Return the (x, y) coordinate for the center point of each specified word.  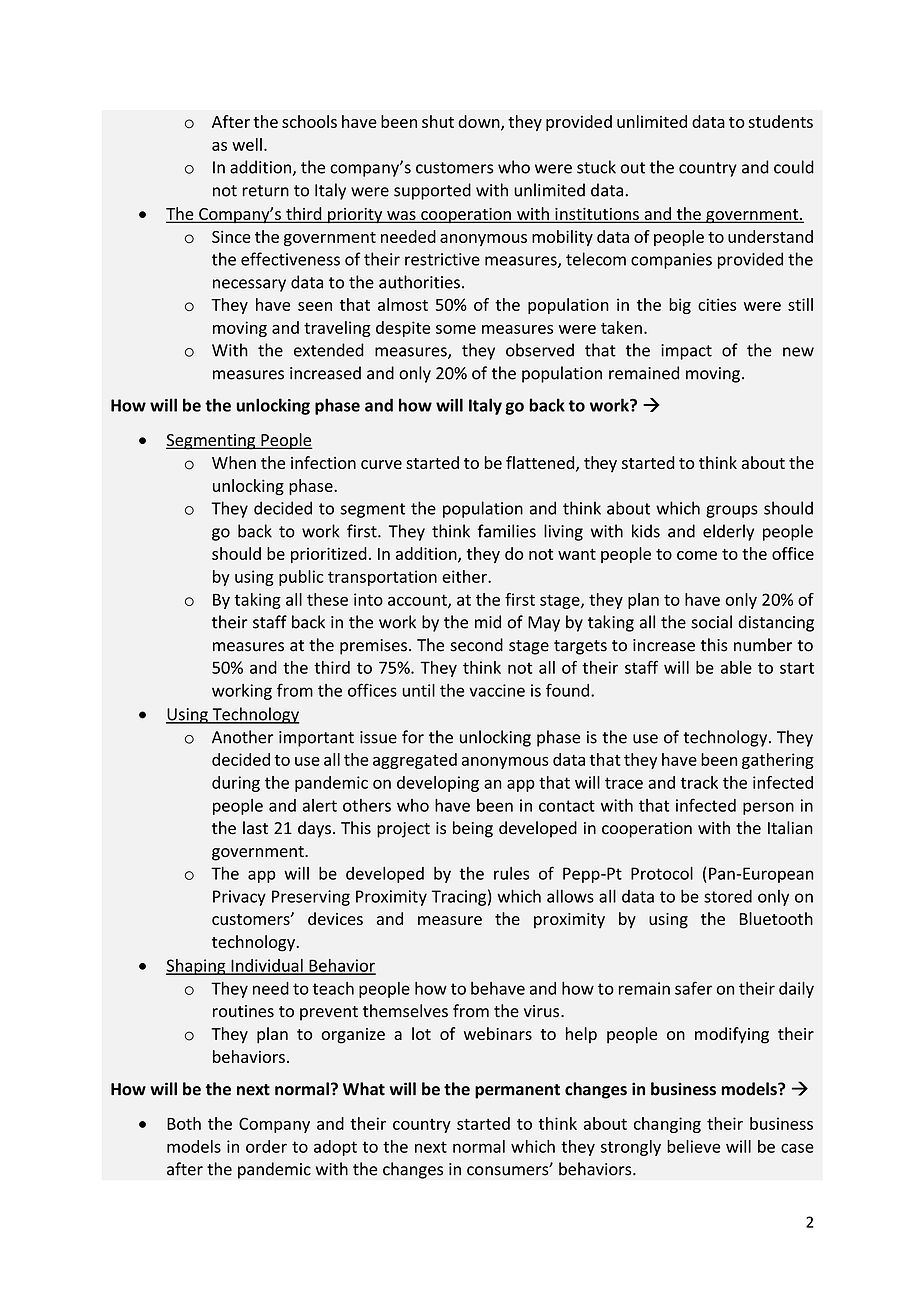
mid (488, 622)
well (247, 144)
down (480, 122)
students (780, 121)
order (266, 1146)
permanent (517, 1091)
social (711, 622)
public (301, 578)
